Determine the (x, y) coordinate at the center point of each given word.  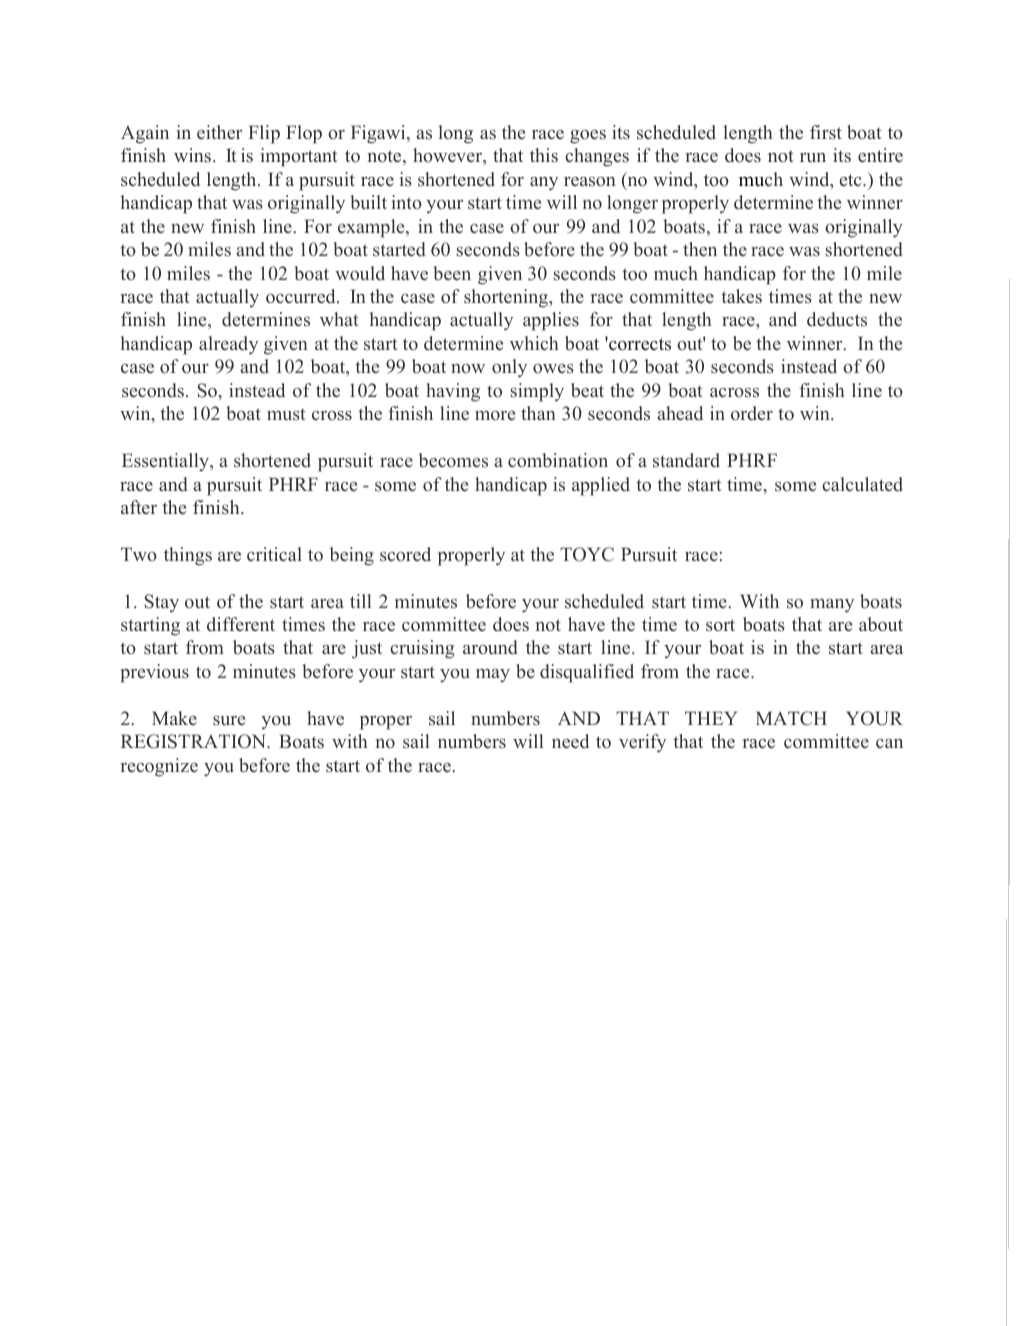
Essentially (167, 462)
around (490, 647)
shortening (507, 298)
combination (558, 460)
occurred (302, 296)
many (832, 606)
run (813, 157)
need (570, 741)
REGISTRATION (195, 741)
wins (194, 155)
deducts (837, 319)
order (752, 413)
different (241, 624)
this (544, 155)
